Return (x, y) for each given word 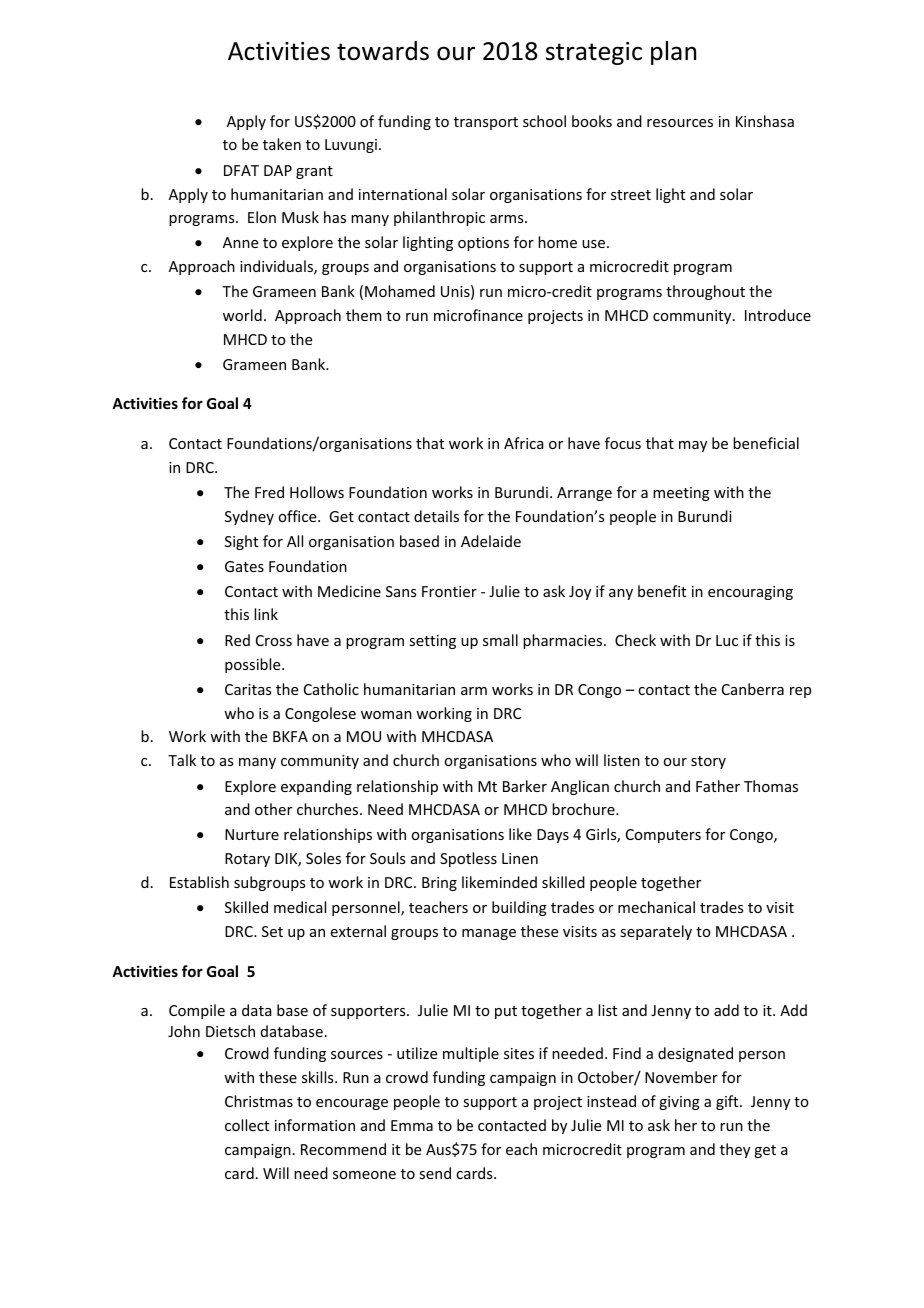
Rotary (247, 860)
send (435, 1173)
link (266, 614)
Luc (727, 640)
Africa (524, 443)
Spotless (468, 859)
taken (282, 144)
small (500, 640)
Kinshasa (765, 121)
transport (486, 123)
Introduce (778, 315)
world (242, 315)
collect (247, 1125)
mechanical (656, 907)
